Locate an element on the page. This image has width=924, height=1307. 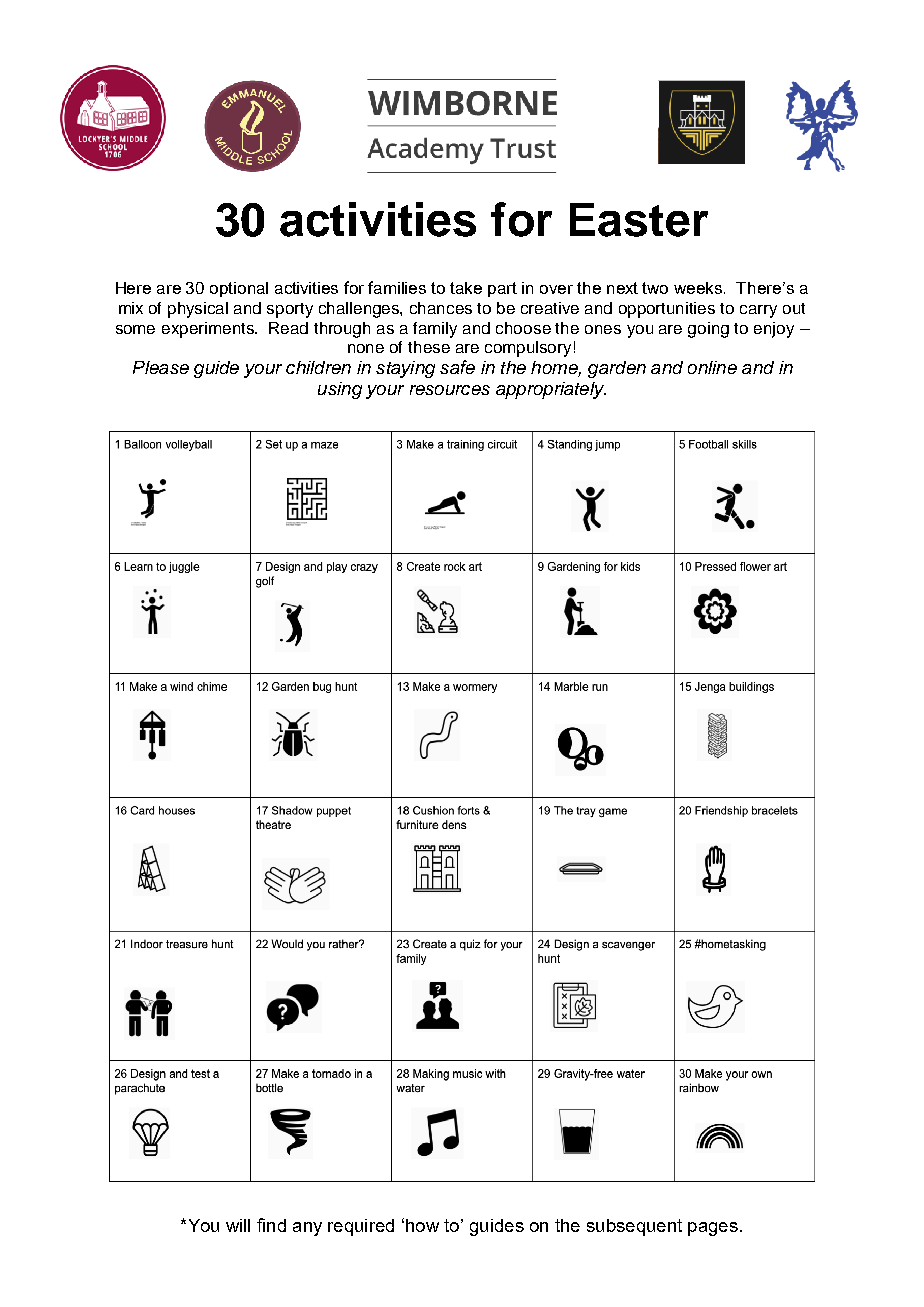
pages is located at coordinates (713, 1229).
